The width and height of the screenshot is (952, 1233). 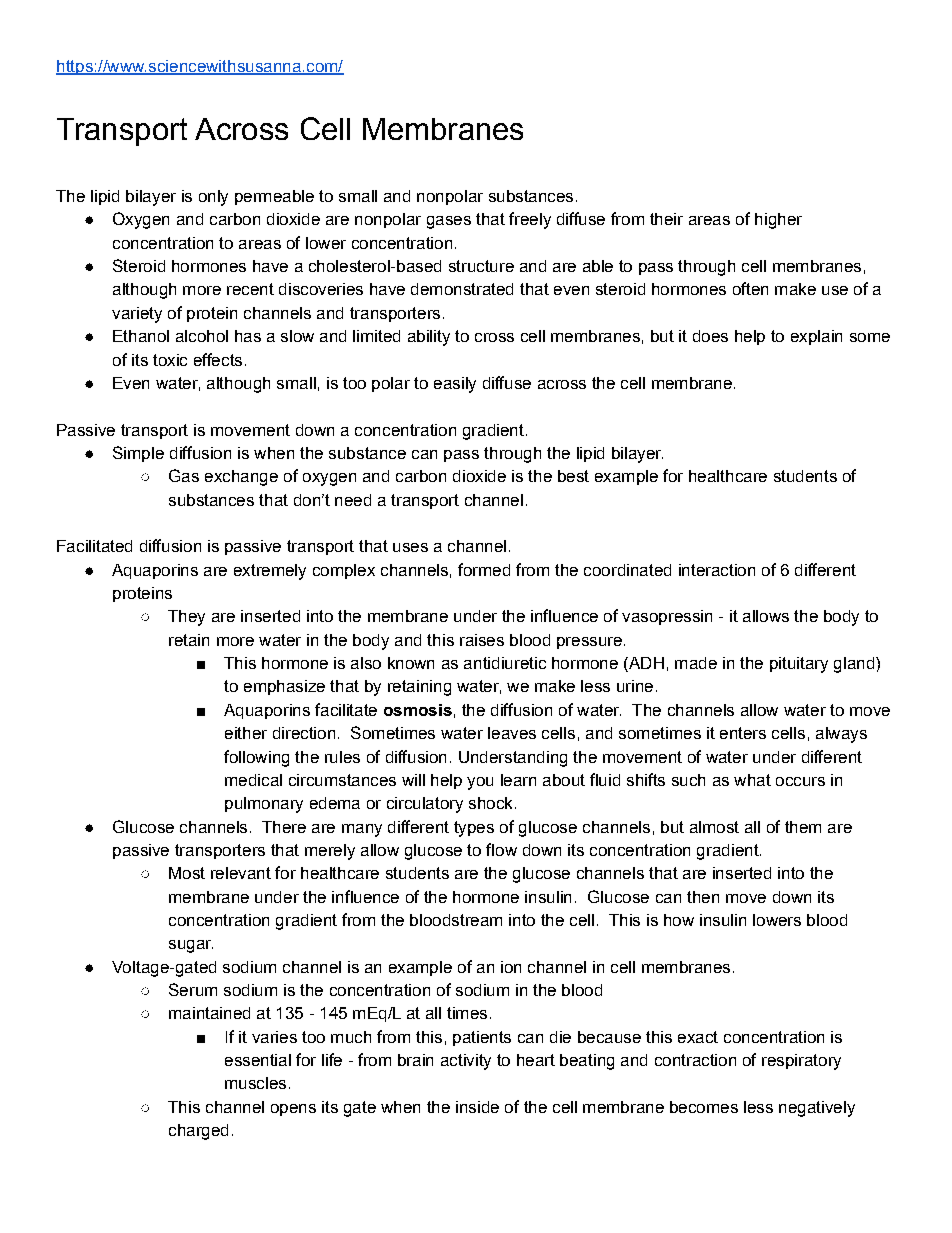 What do you see at coordinates (778, 221) in the screenshot?
I see `higher` at bounding box center [778, 221].
